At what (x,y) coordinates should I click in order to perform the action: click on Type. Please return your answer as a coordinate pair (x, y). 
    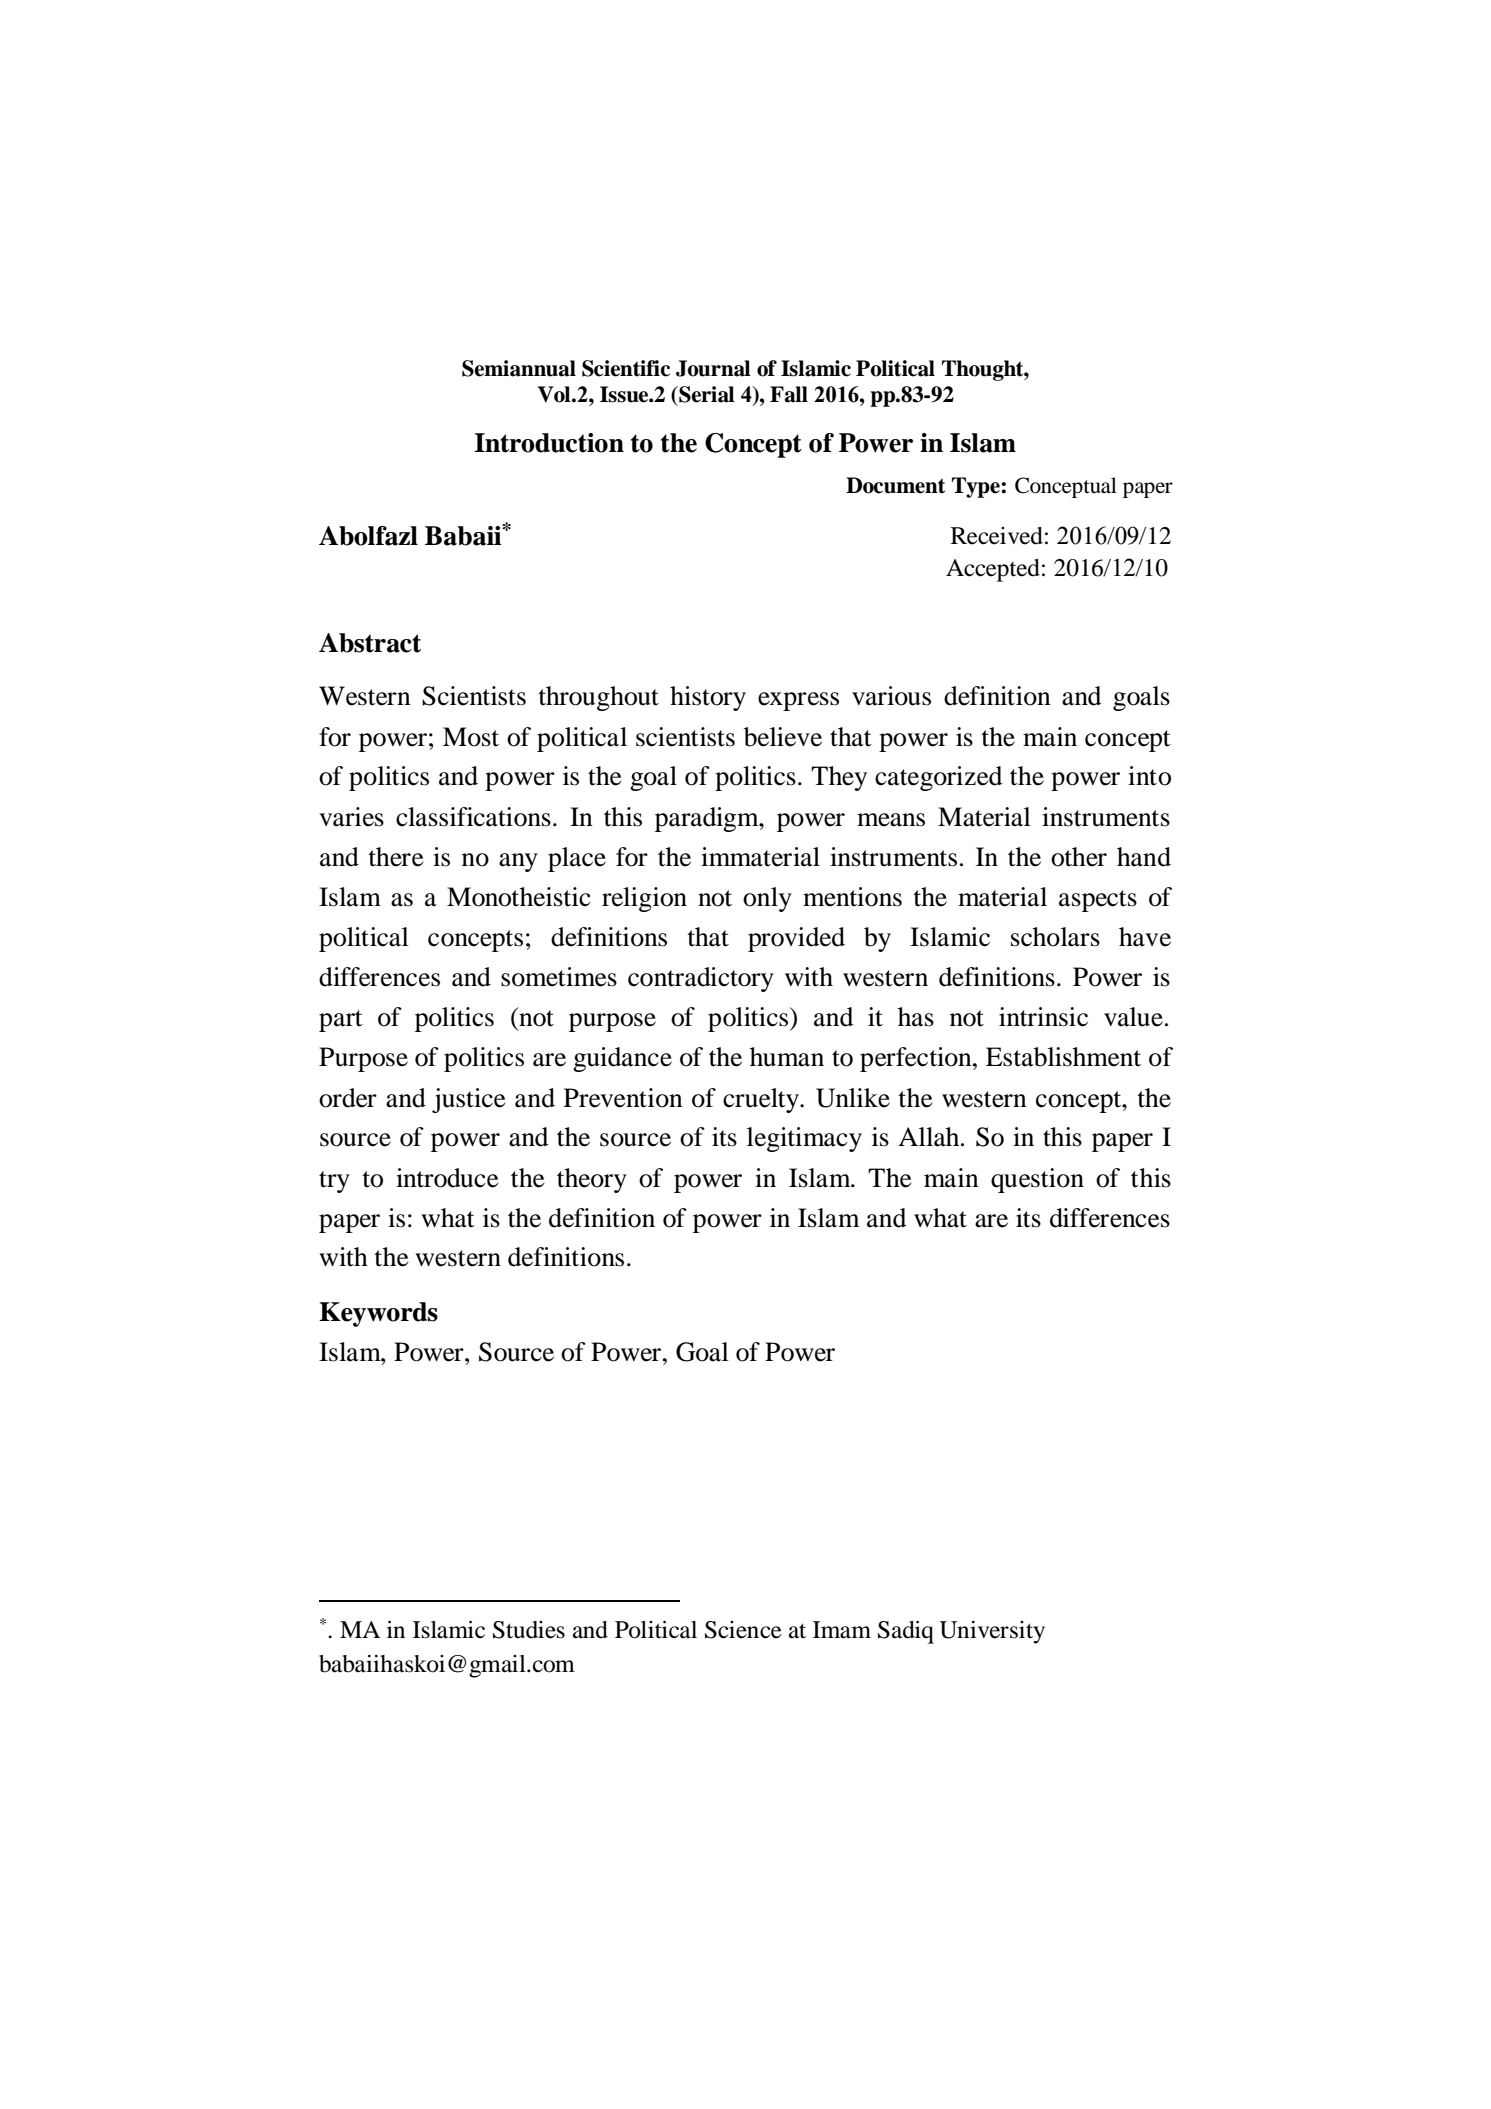
    Looking at the image, I should click on (977, 487).
